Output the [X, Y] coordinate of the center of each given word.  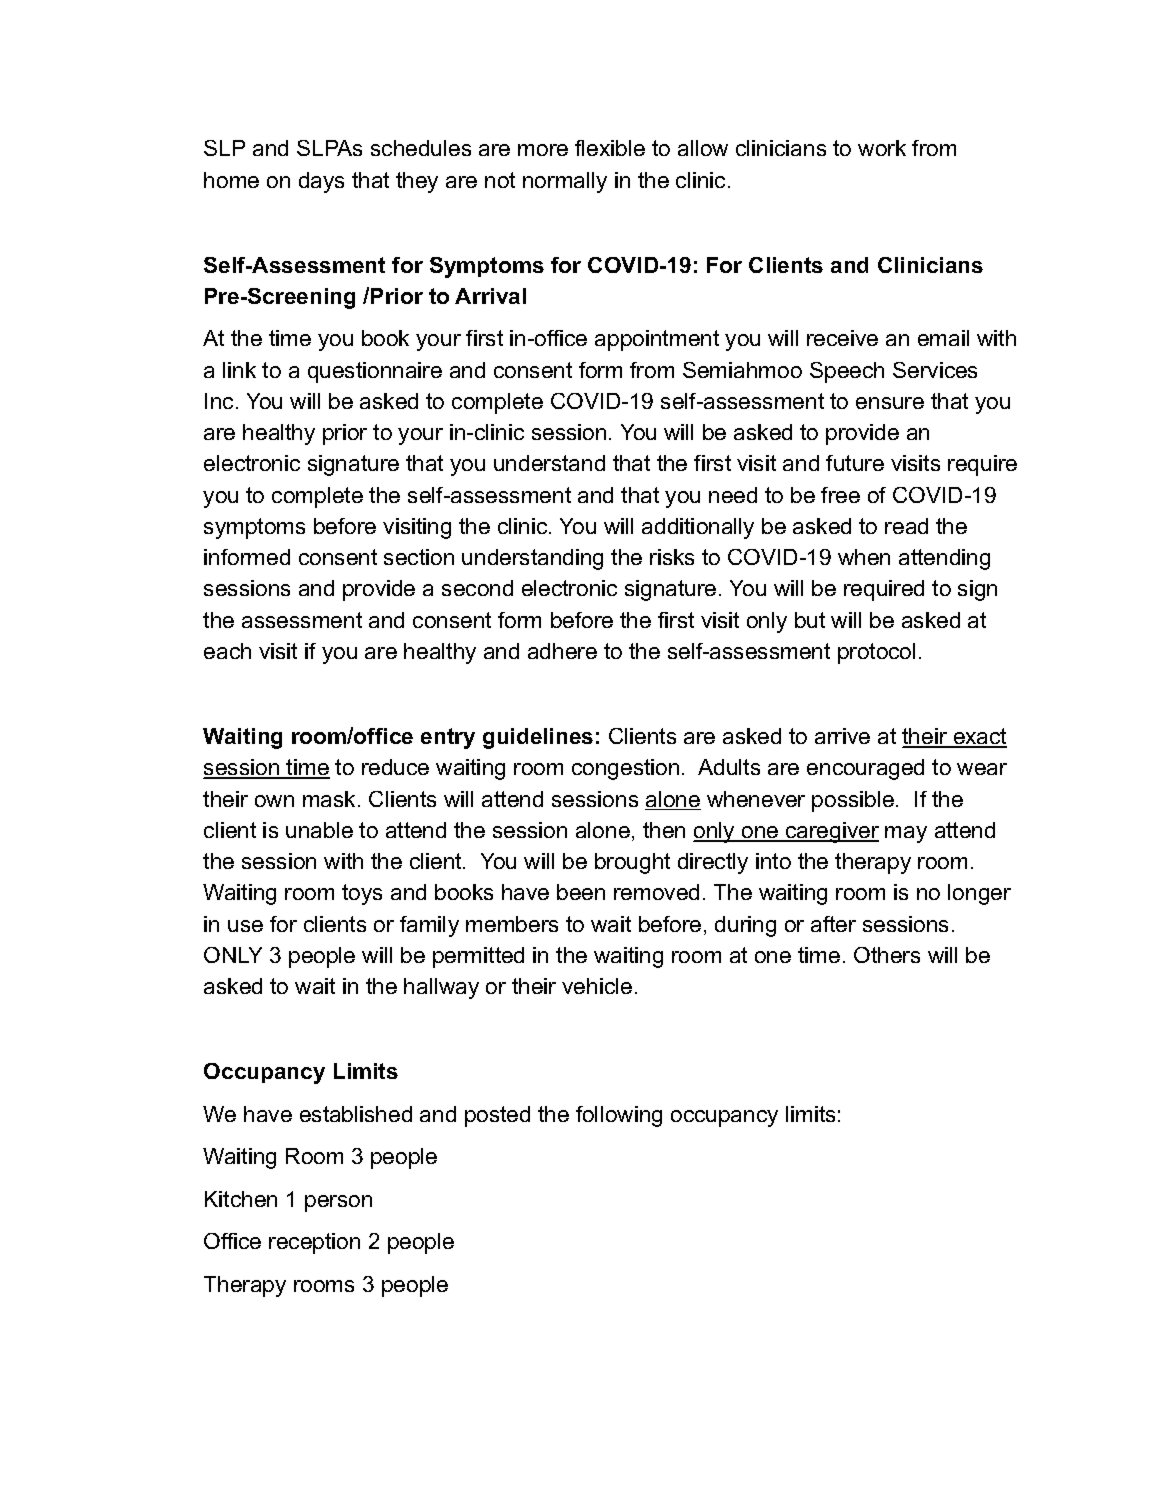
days [321, 182]
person [338, 1203]
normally [565, 182]
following [619, 1116]
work [882, 148]
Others [887, 955]
